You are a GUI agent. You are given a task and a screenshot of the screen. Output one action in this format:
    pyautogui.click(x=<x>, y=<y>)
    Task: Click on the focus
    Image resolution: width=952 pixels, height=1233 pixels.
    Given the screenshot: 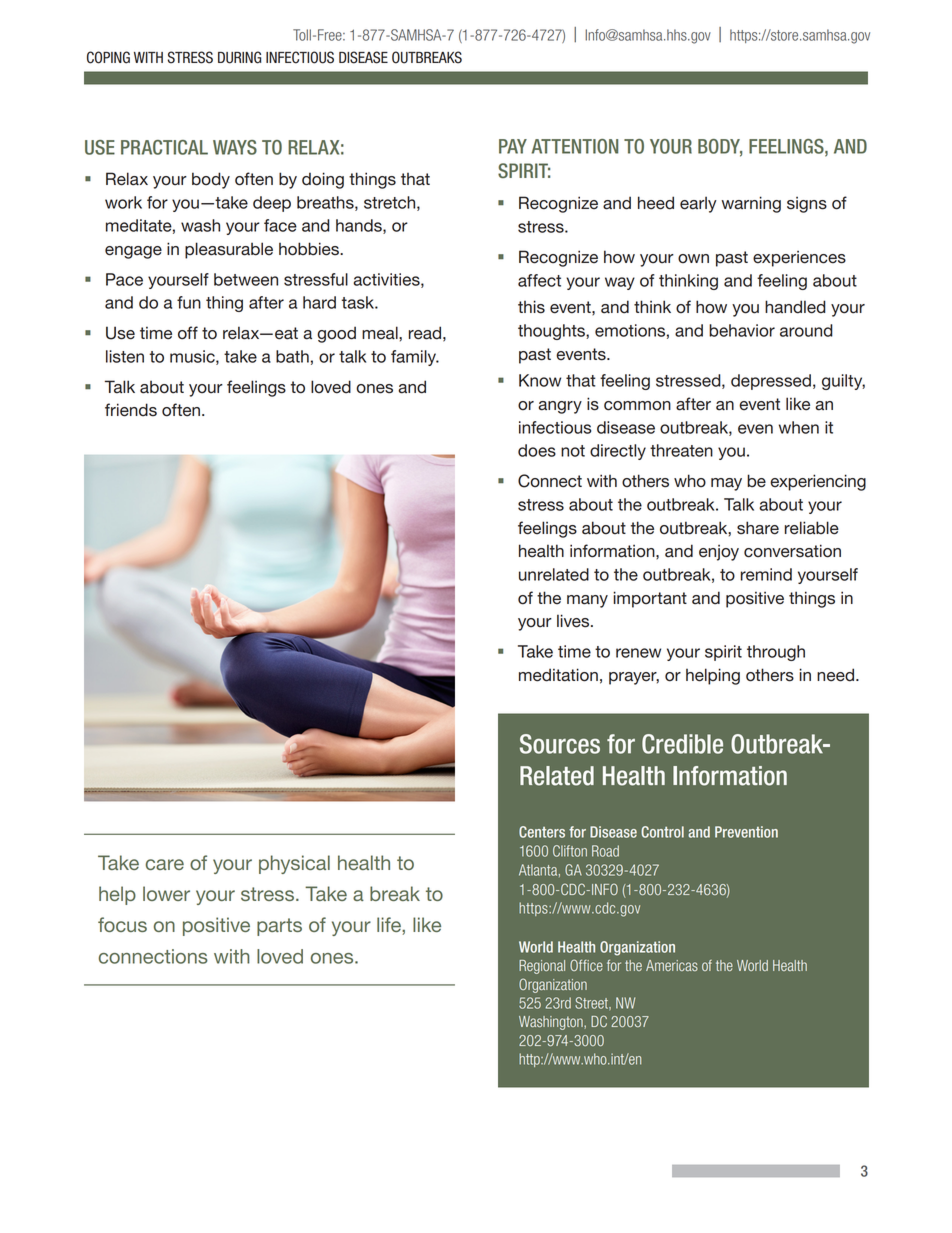 What is the action you would take?
    pyautogui.click(x=122, y=924)
